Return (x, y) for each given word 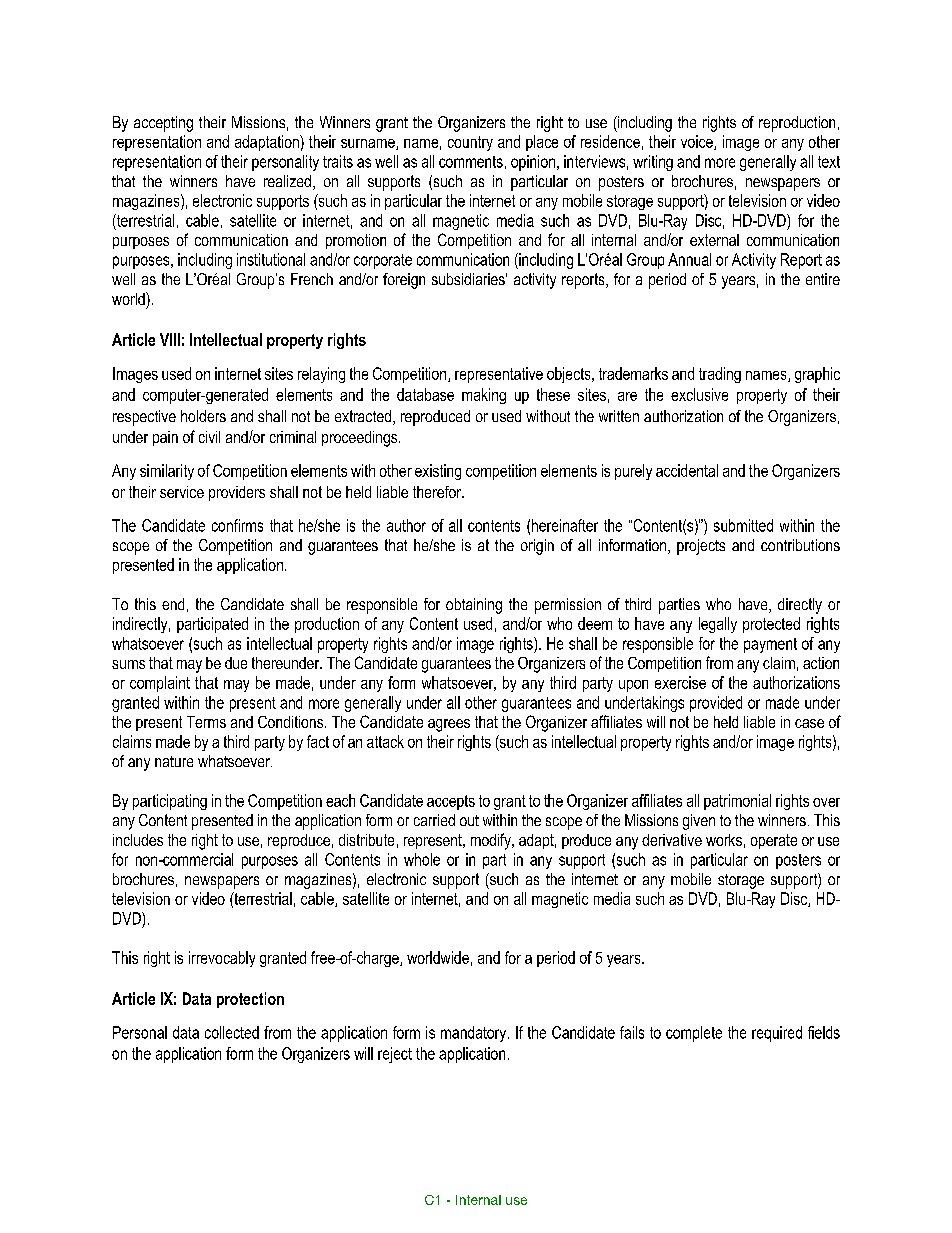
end (173, 604)
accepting (163, 124)
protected (771, 625)
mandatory (475, 1034)
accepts (451, 802)
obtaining (474, 606)
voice (698, 142)
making (484, 396)
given (699, 822)
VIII (170, 339)
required (777, 1034)
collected (232, 1032)
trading (720, 375)
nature (174, 761)
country (470, 143)
